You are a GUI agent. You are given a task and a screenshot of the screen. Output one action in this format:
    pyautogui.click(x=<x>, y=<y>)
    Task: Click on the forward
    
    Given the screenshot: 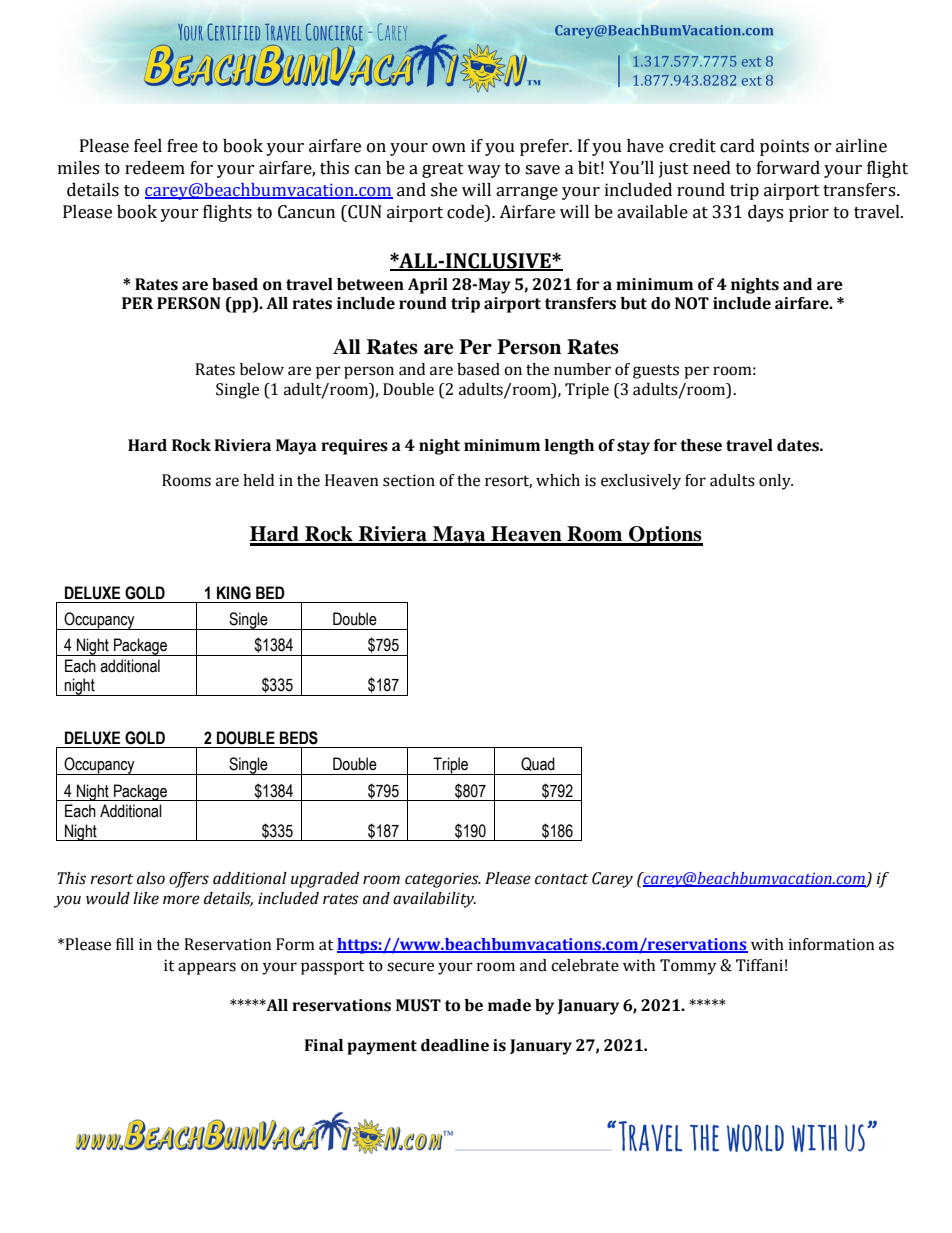 What is the action you would take?
    pyautogui.click(x=788, y=168)
